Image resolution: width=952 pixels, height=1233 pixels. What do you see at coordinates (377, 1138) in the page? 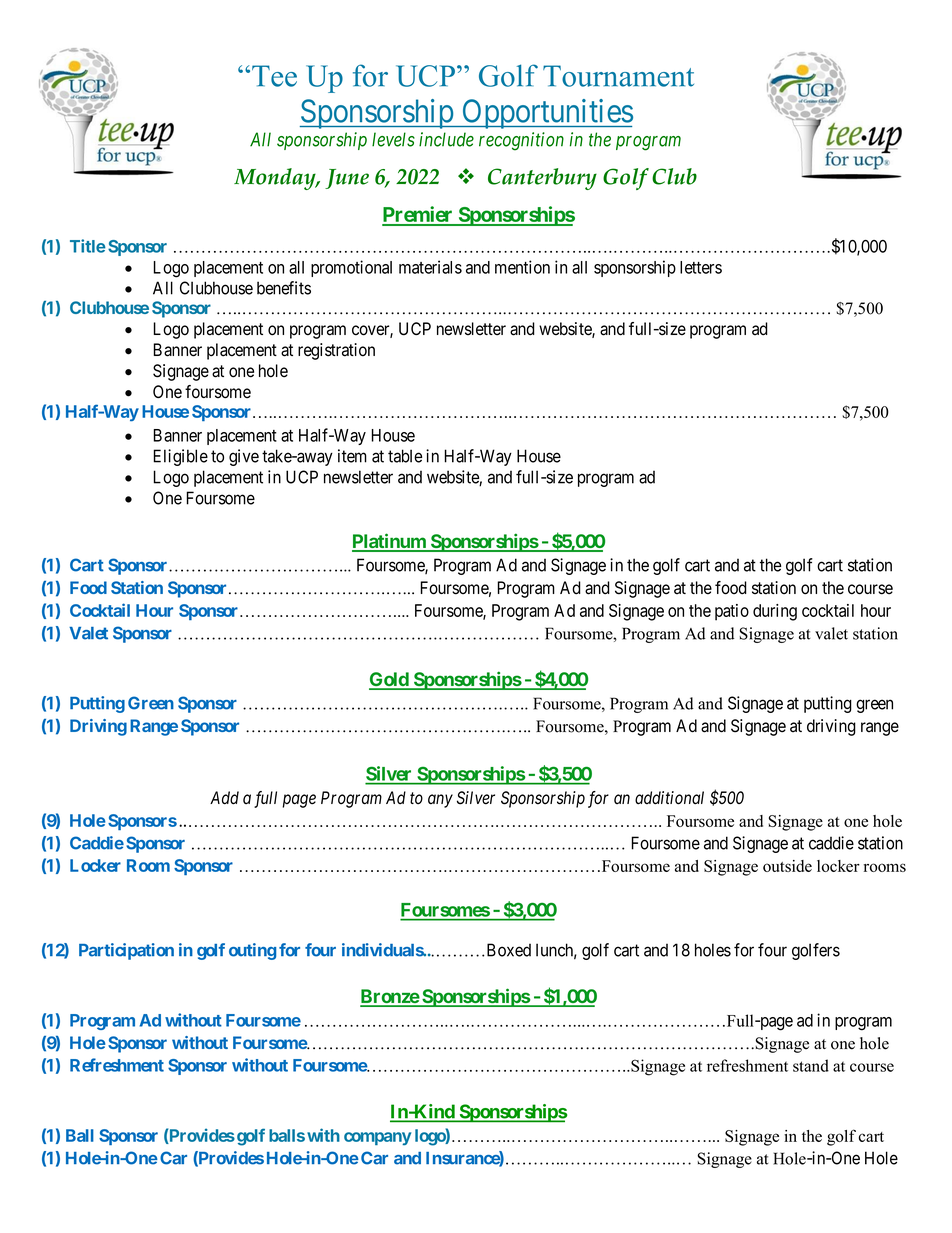
I see `company` at bounding box center [377, 1138].
